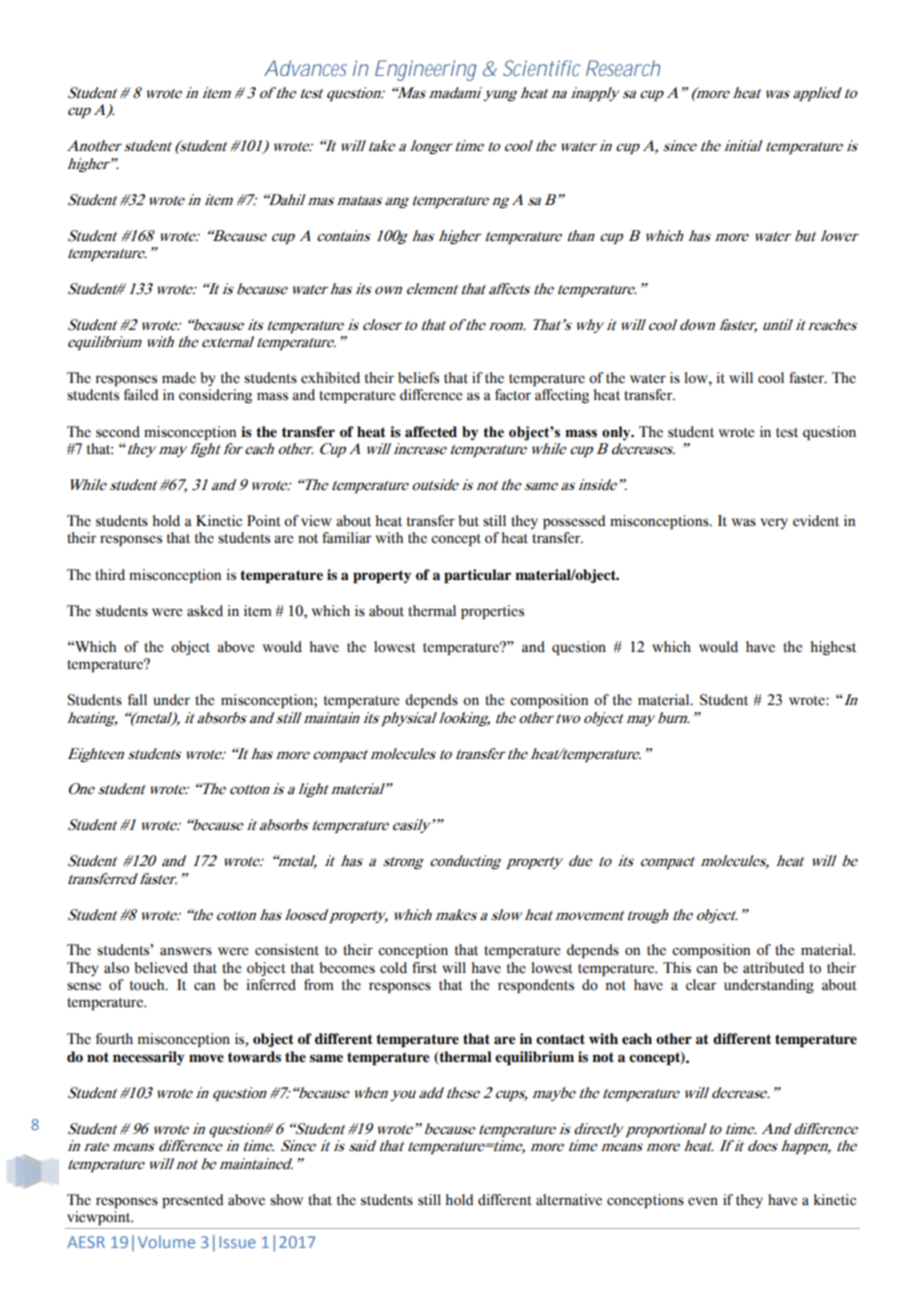 This page has height=1308, width=924. What do you see at coordinates (431, 432) in the page?
I see `affected` at bounding box center [431, 432].
